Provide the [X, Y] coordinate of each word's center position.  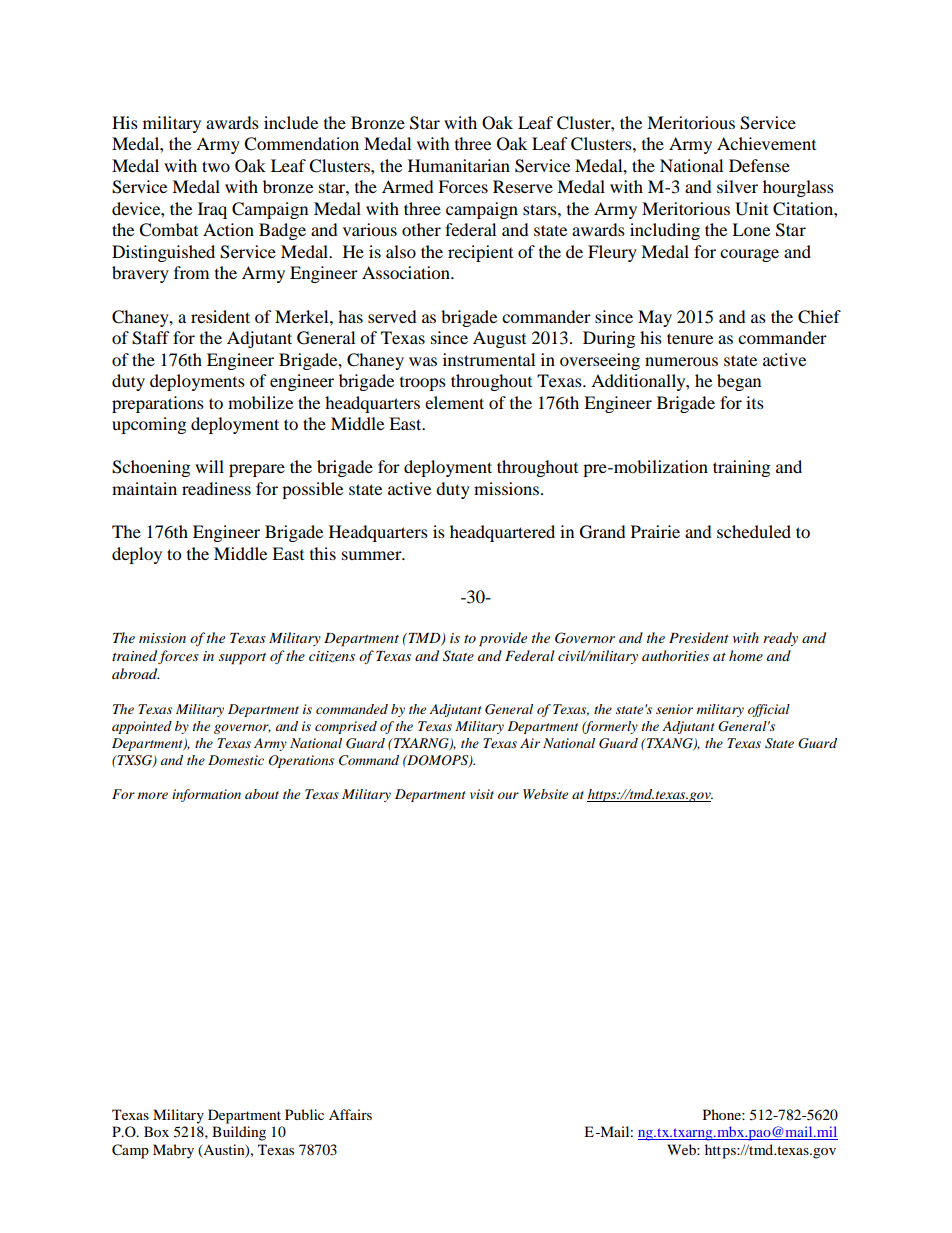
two [216, 166]
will [209, 466]
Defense [759, 165]
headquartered [502, 533]
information [206, 795]
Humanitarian [459, 165]
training [741, 468]
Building [239, 1133]
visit [482, 794]
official [769, 710]
